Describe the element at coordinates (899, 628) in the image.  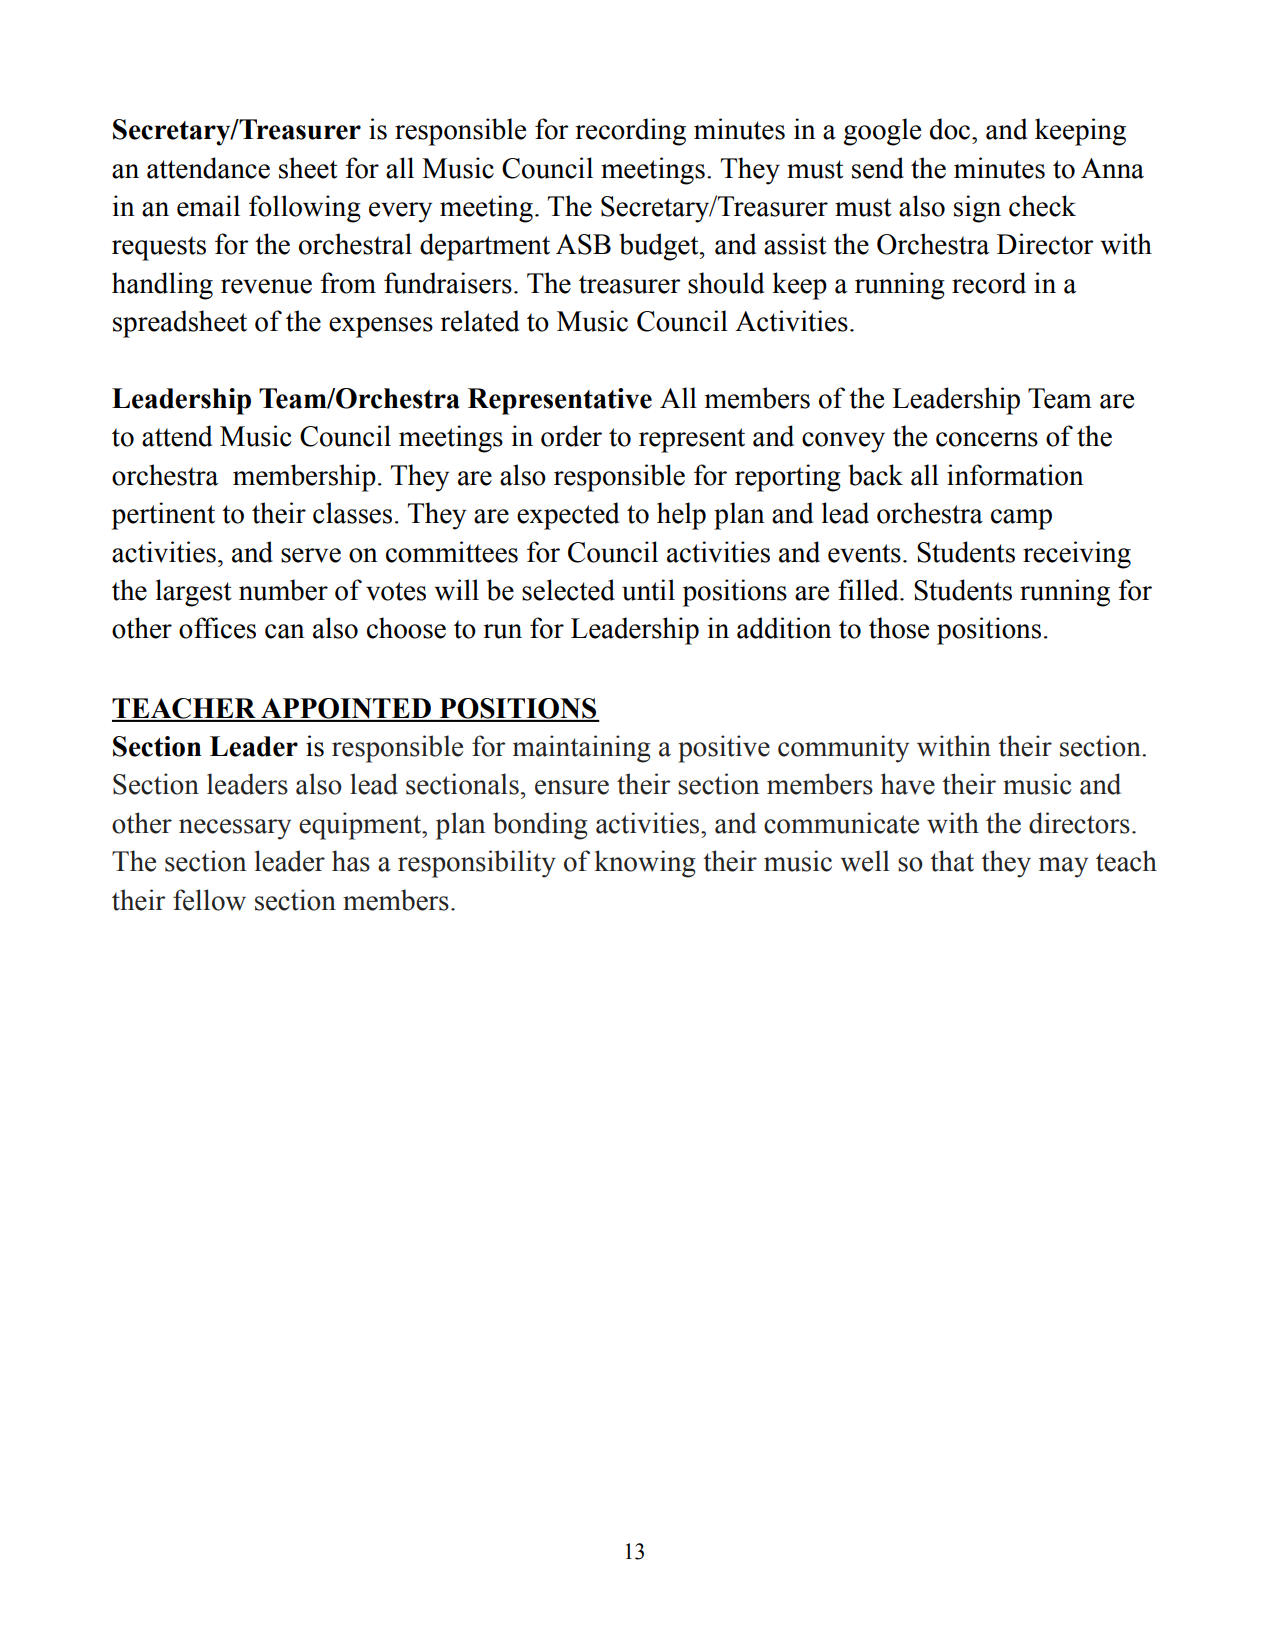
I see `those` at that location.
